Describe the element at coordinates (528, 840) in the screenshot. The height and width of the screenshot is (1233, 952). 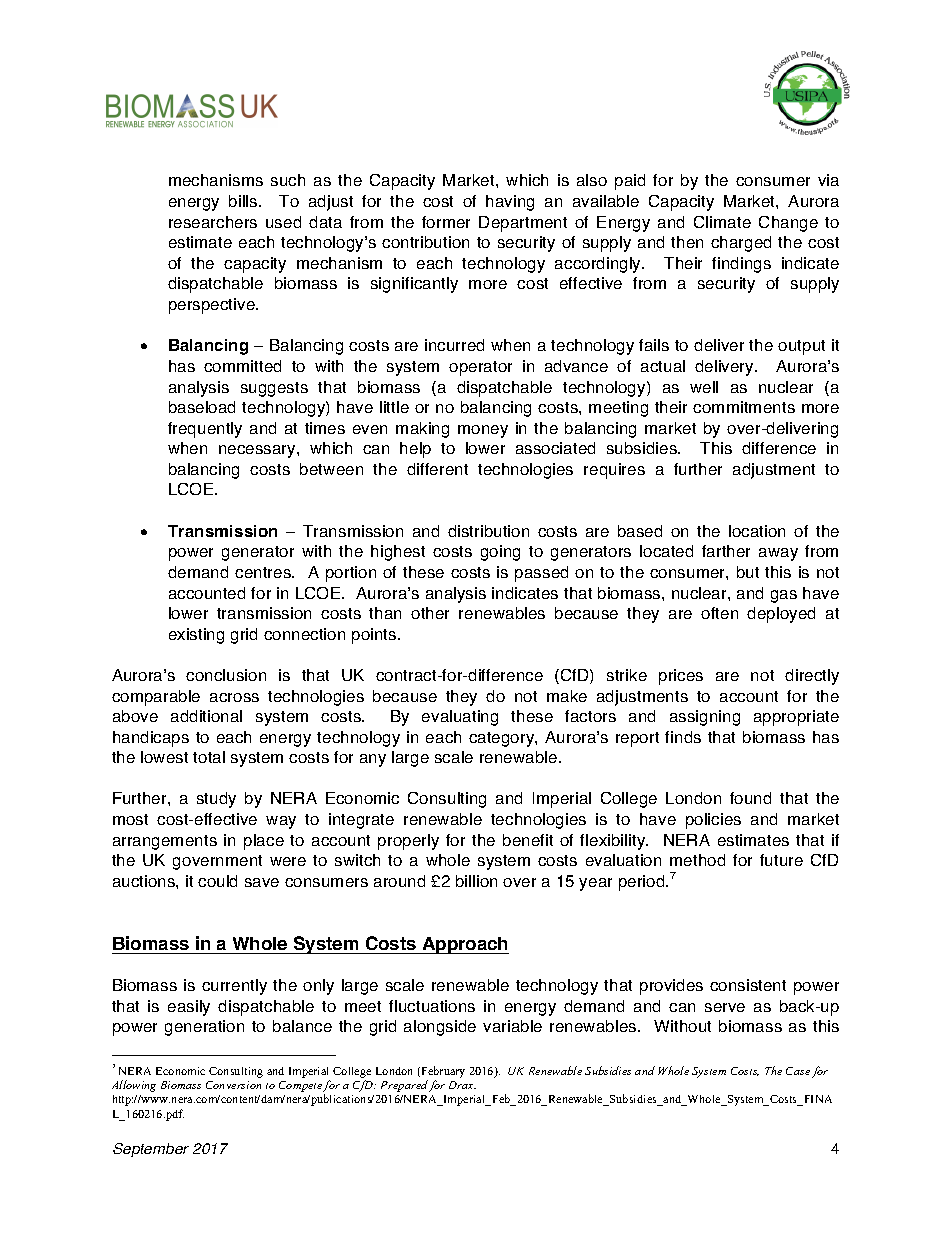
I see `benefit` at that location.
